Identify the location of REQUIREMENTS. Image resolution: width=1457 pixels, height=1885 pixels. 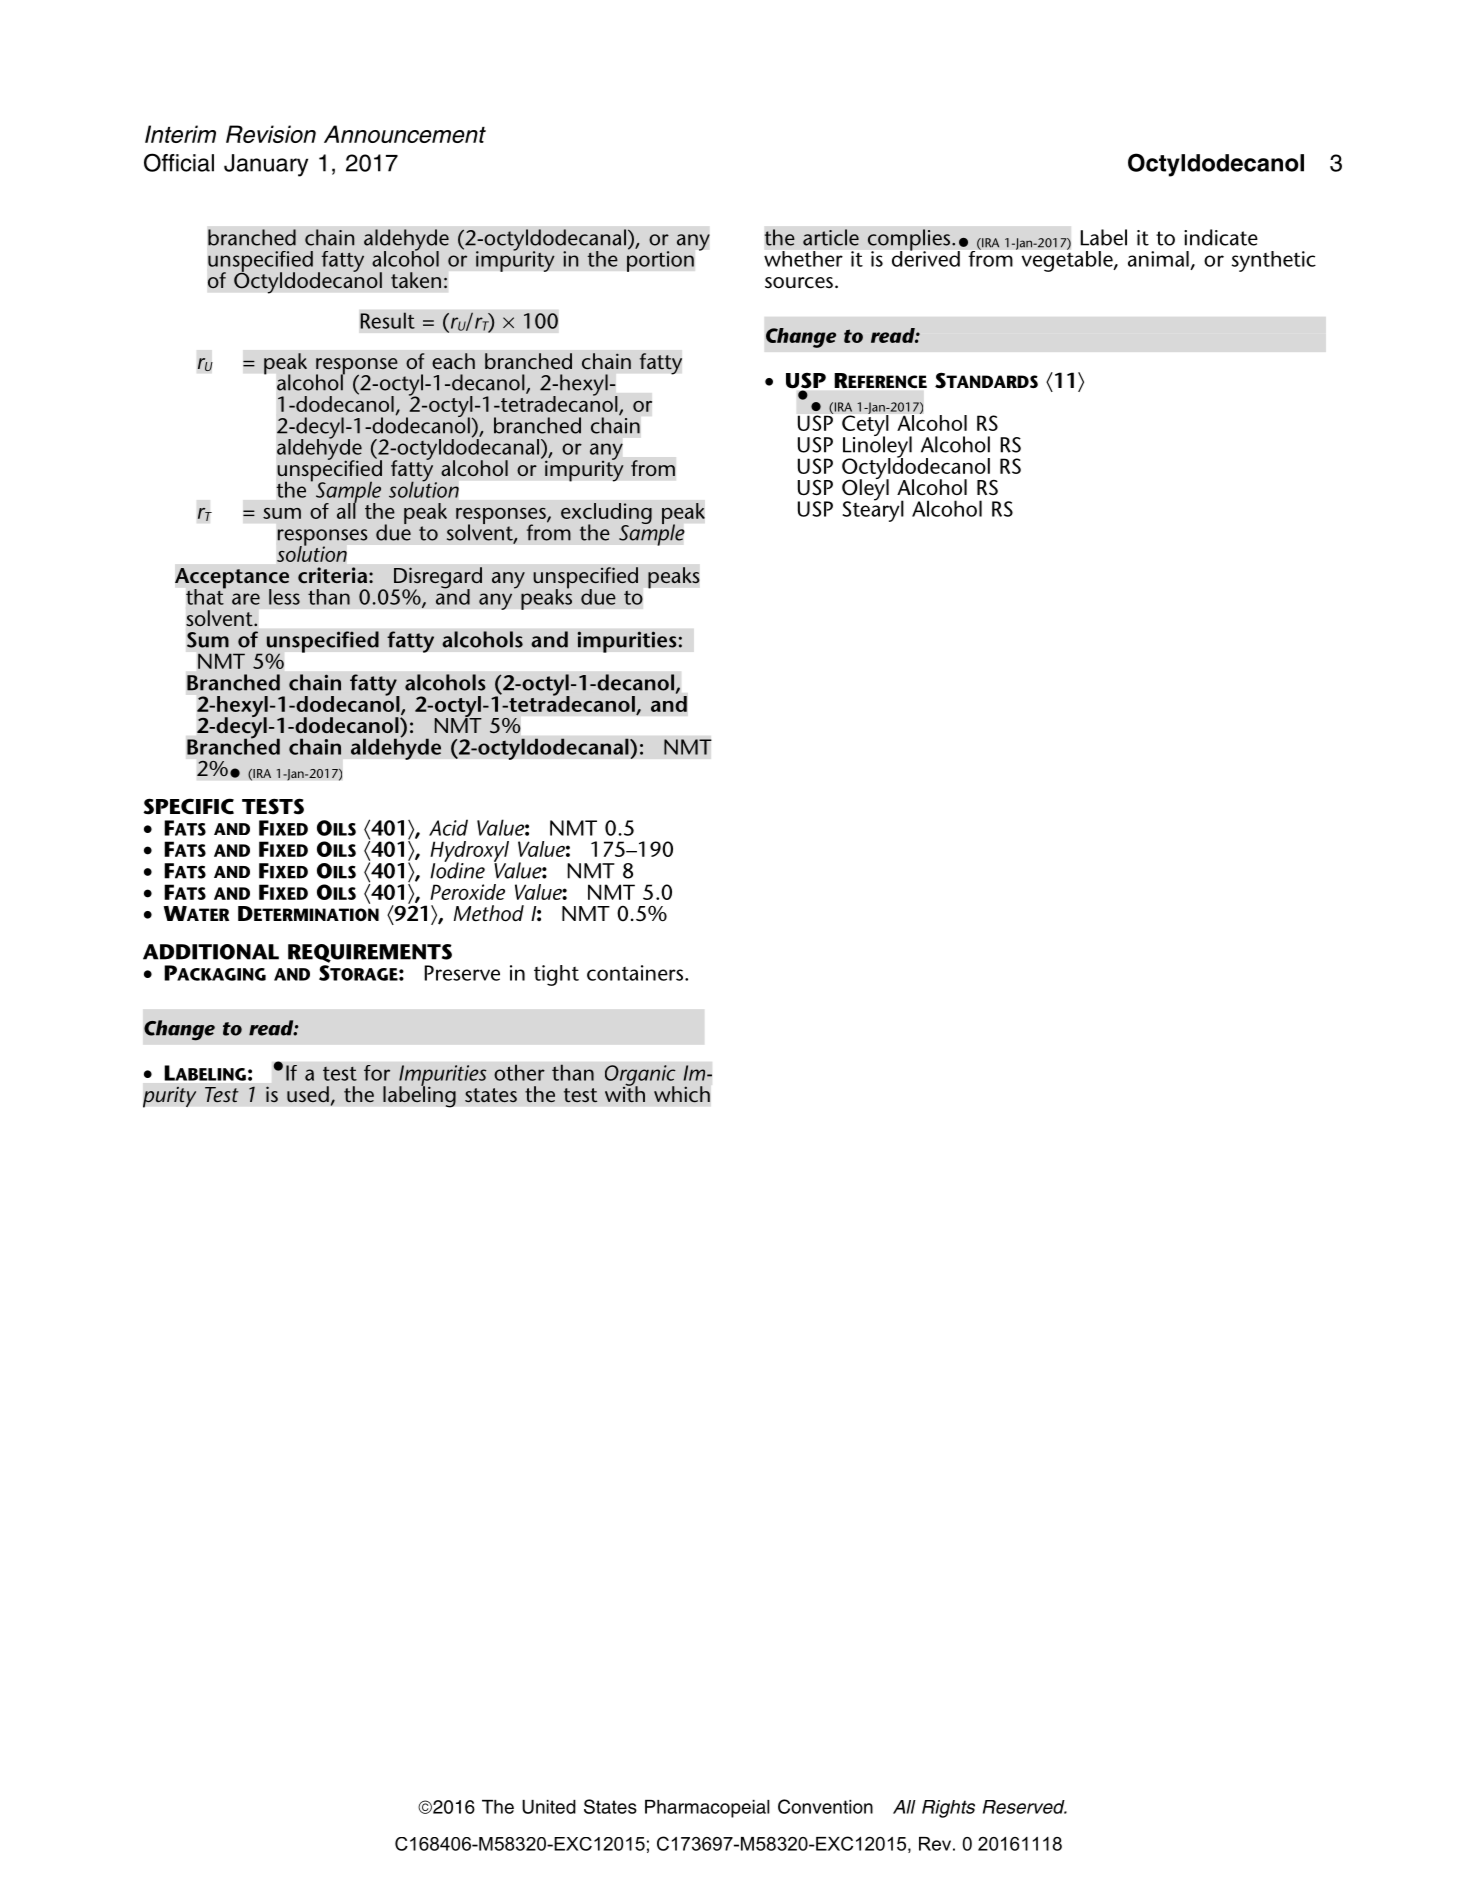
(370, 953).
